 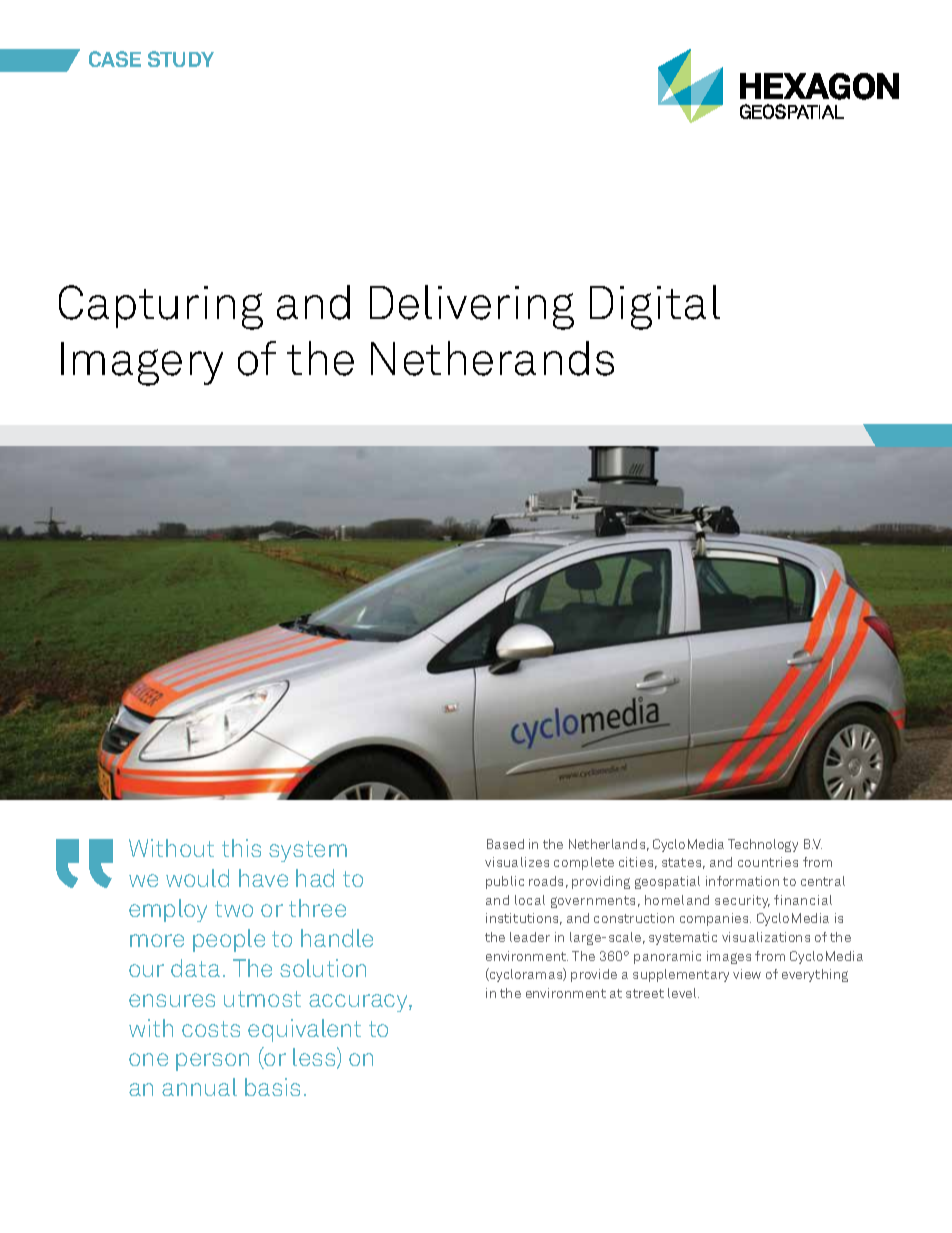 I want to click on Imagery, so click(x=142, y=364).
